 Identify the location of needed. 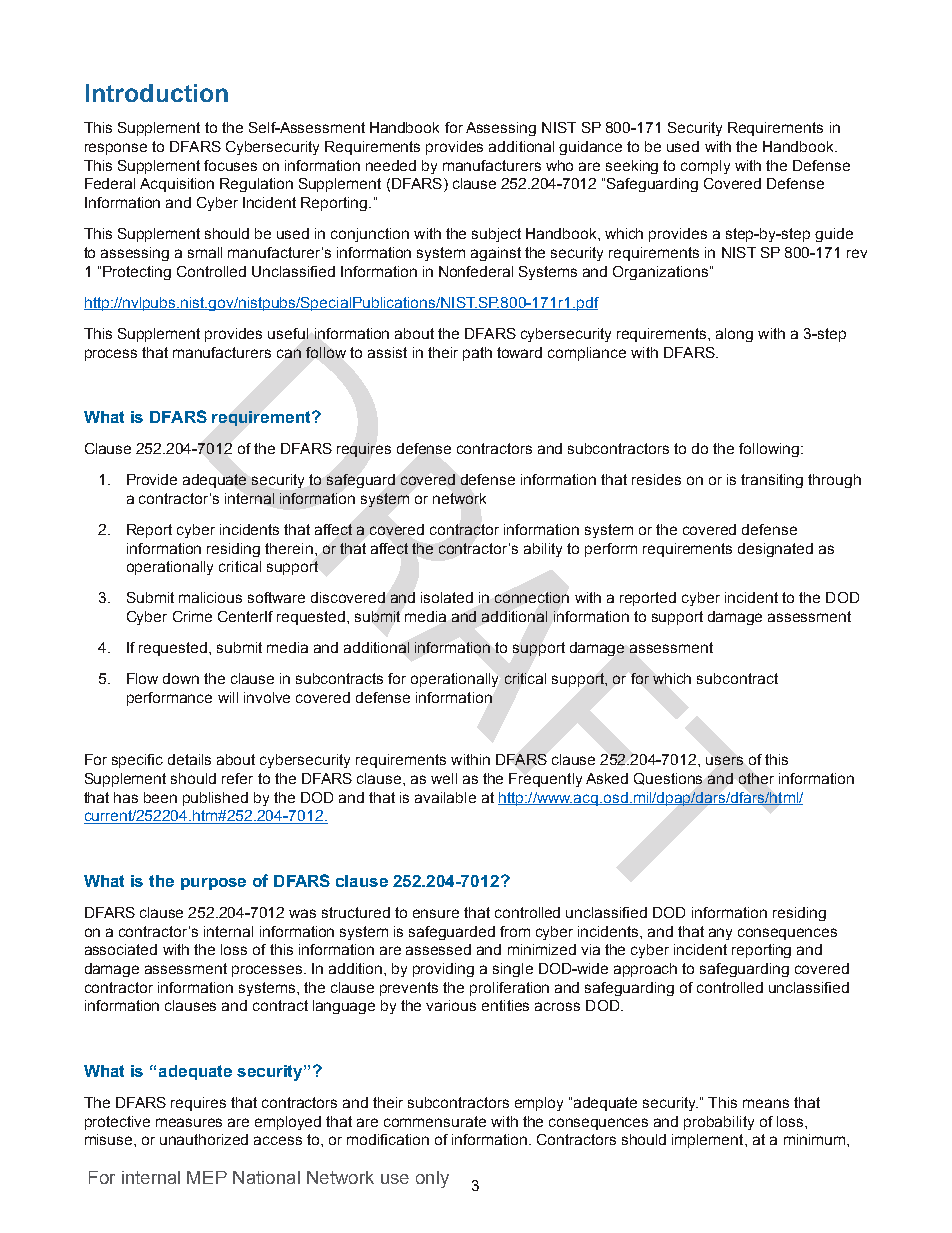
(391, 165).
